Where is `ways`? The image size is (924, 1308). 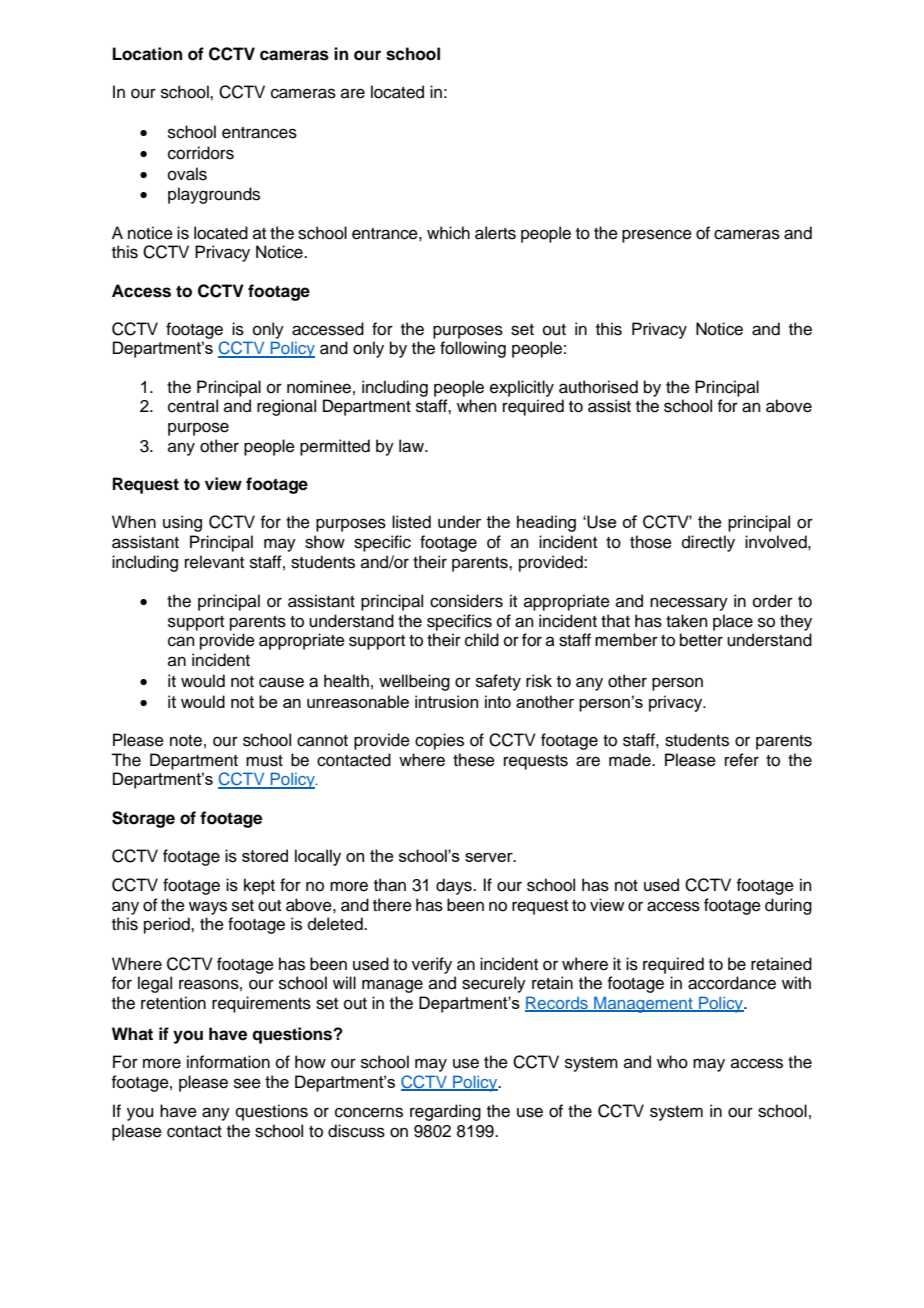 ways is located at coordinates (208, 908).
